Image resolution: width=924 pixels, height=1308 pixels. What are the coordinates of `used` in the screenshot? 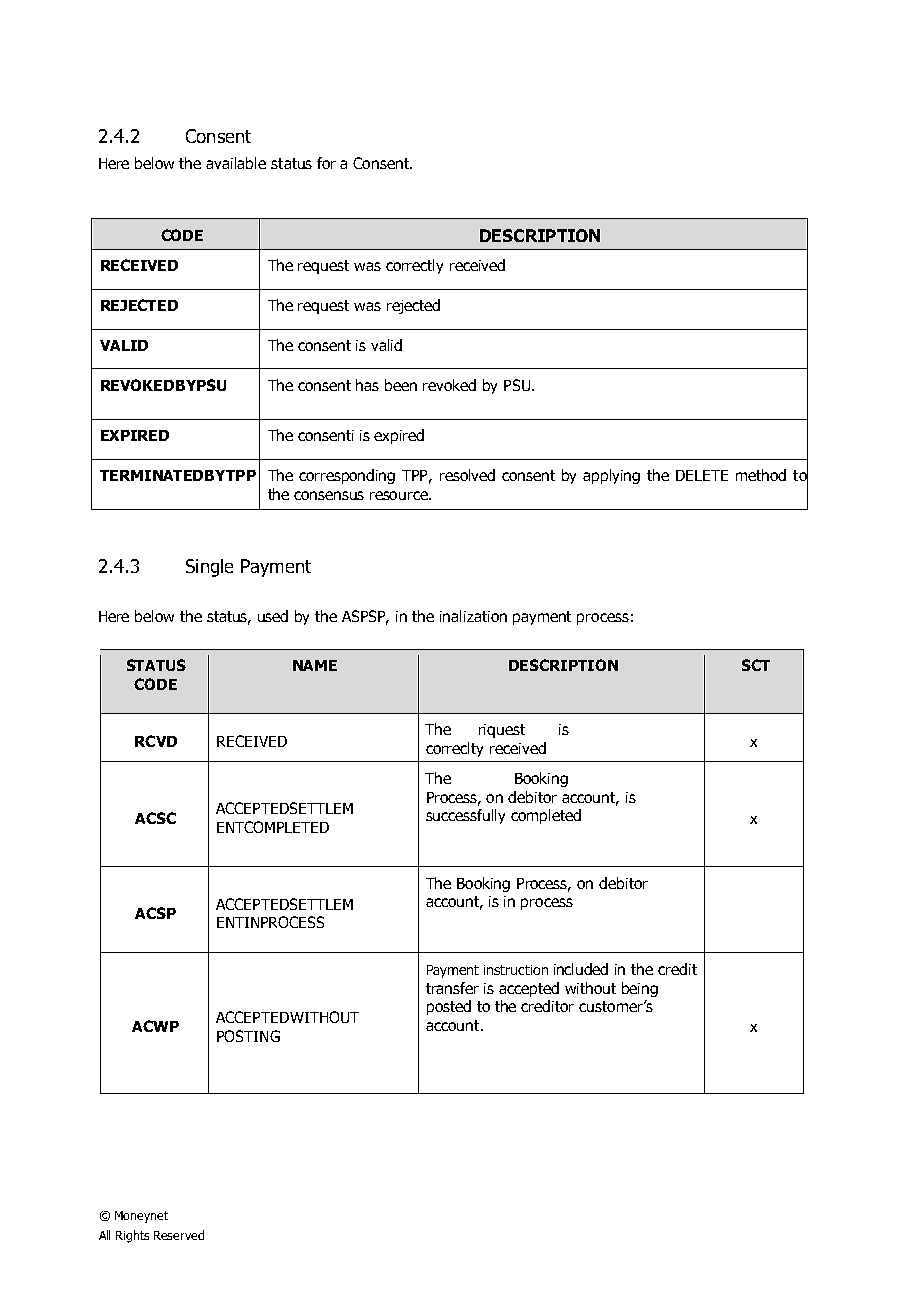 It's located at (273, 616).
